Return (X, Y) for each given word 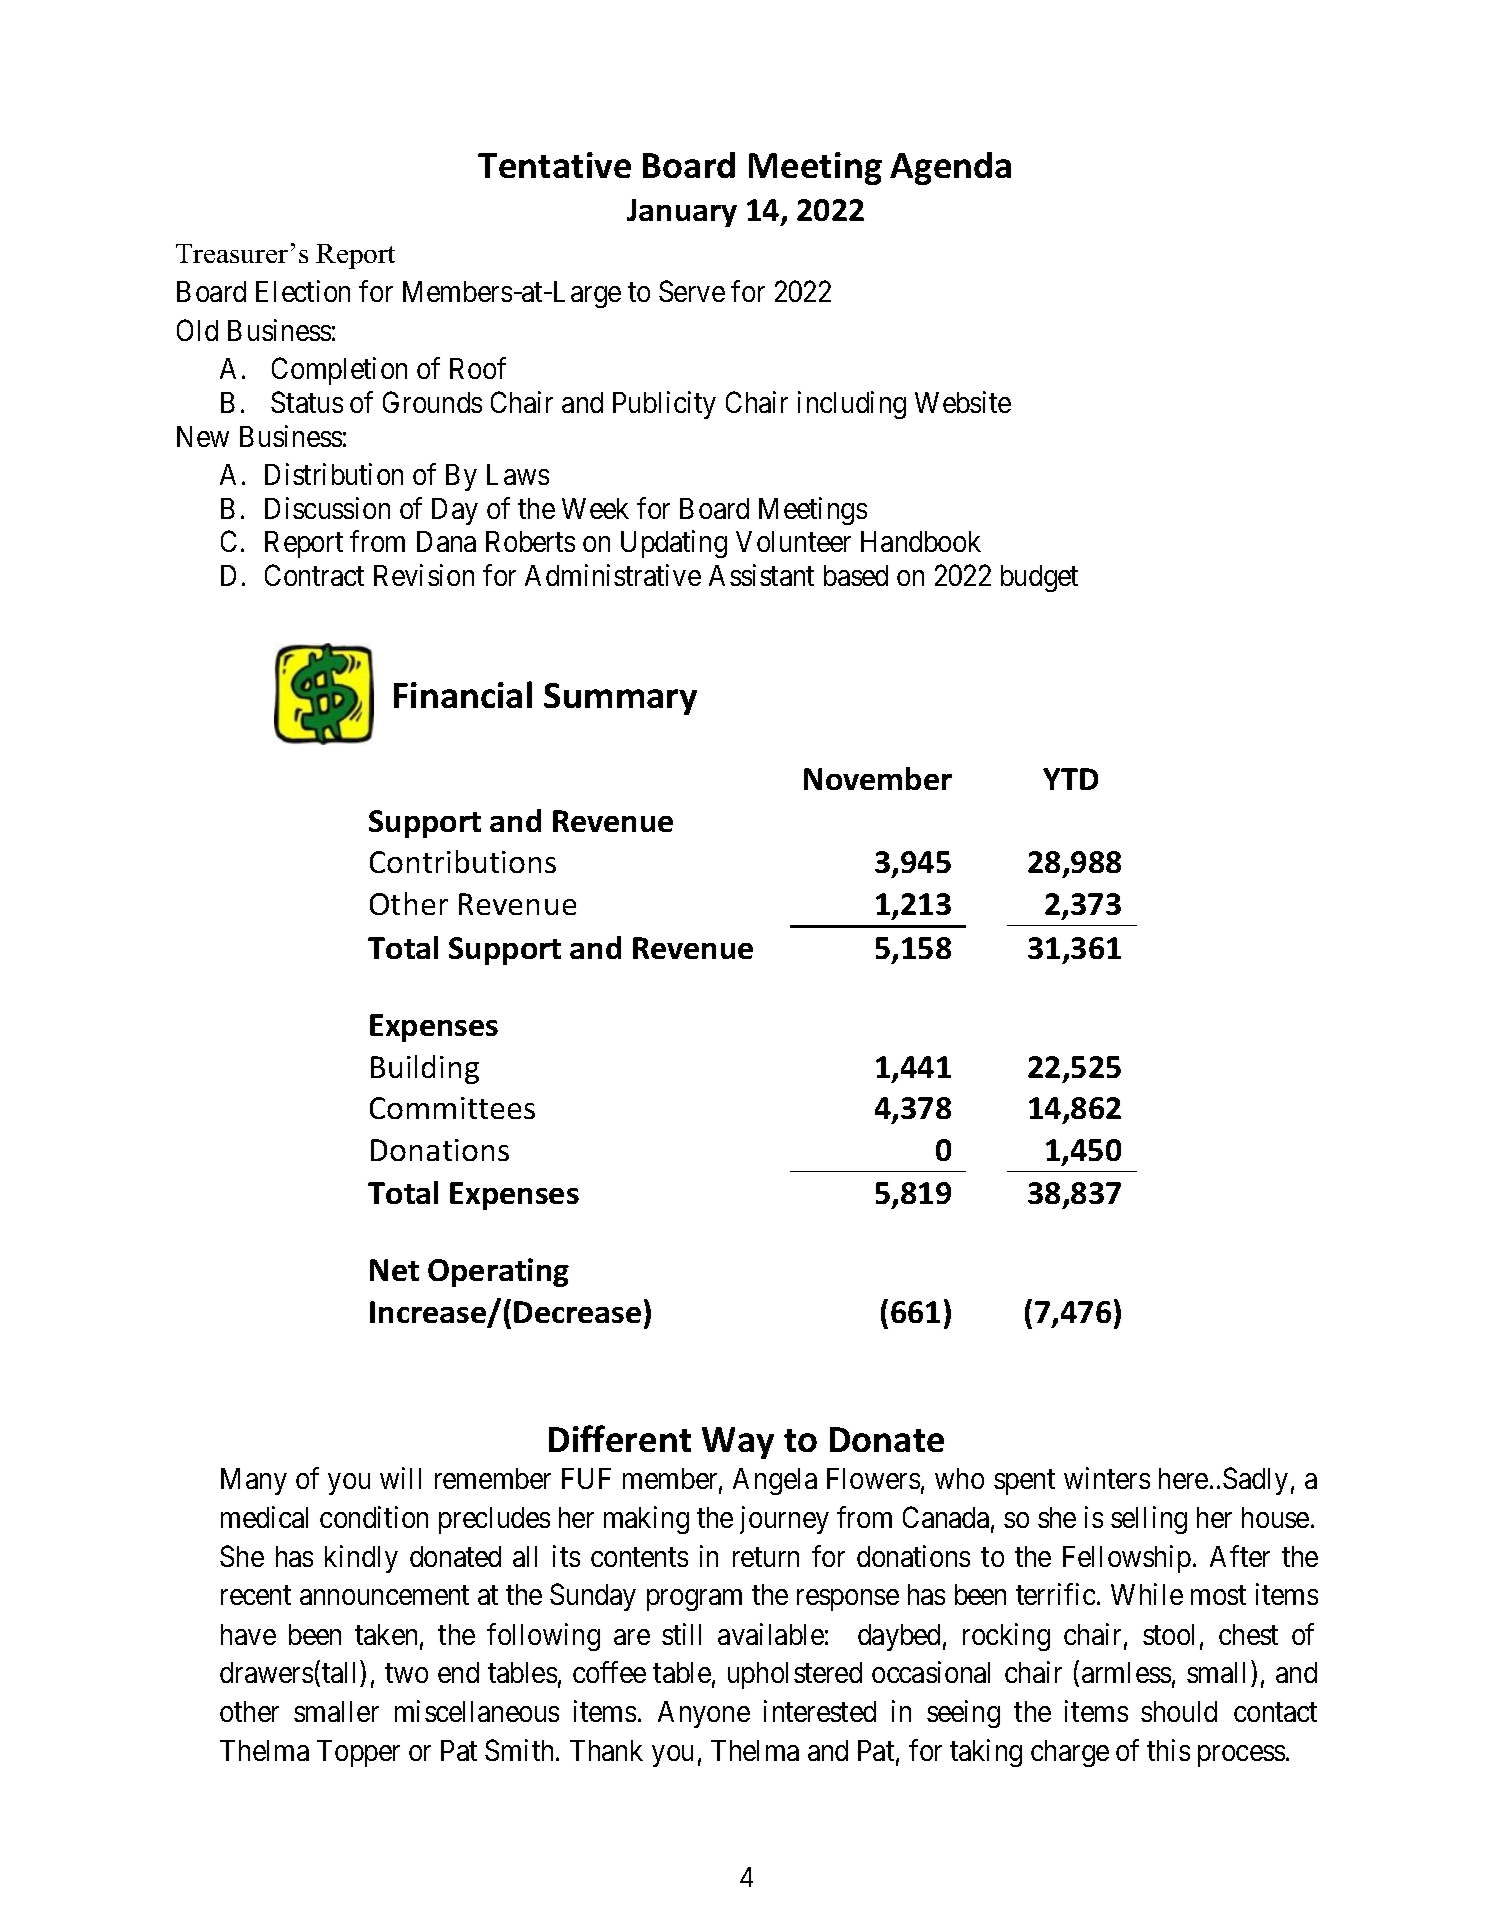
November (878, 778)
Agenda (950, 168)
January (682, 213)
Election (303, 291)
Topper (358, 1753)
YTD (1070, 779)
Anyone (704, 1714)
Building (425, 1069)
